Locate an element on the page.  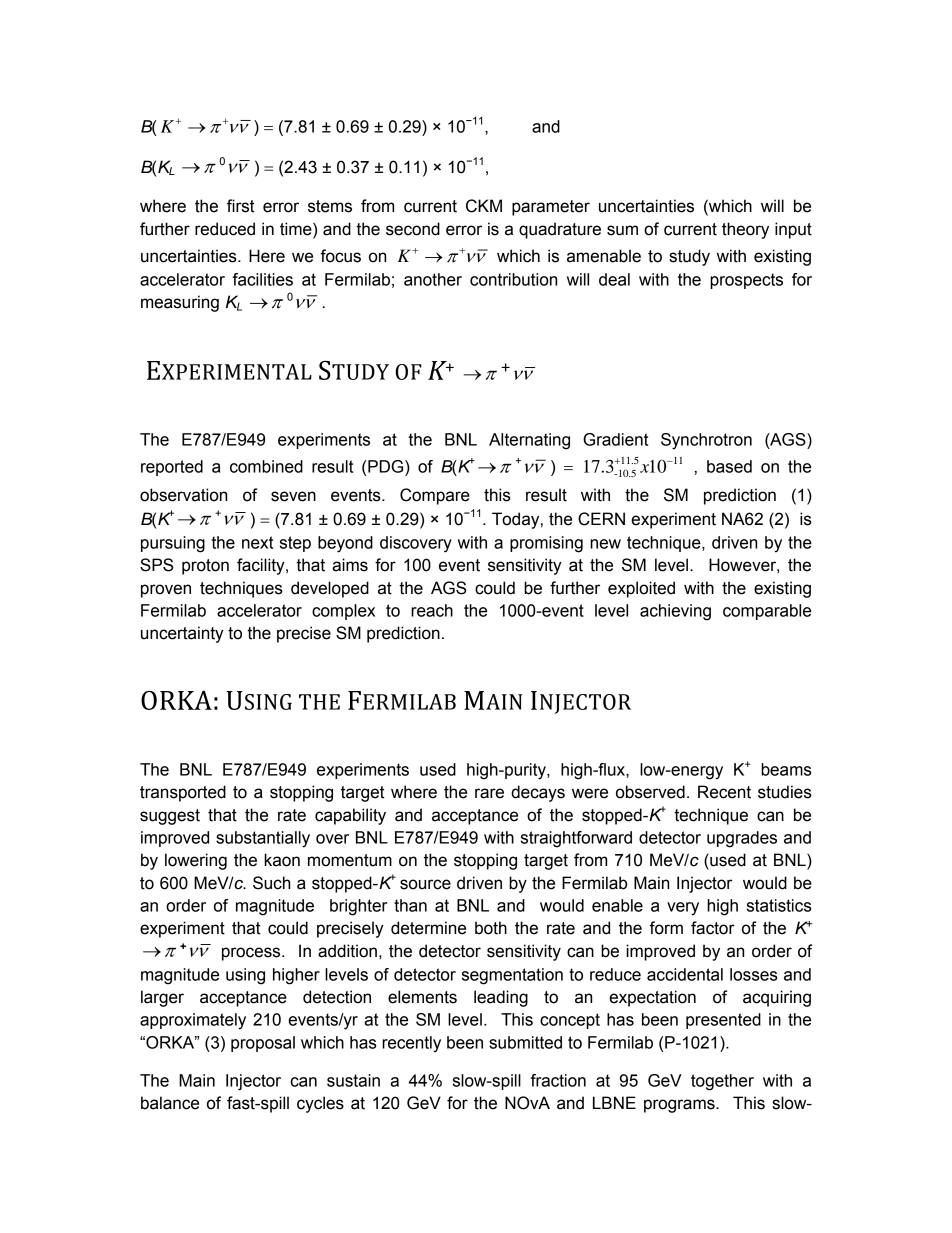
Compare is located at coordinates (435, 496).
